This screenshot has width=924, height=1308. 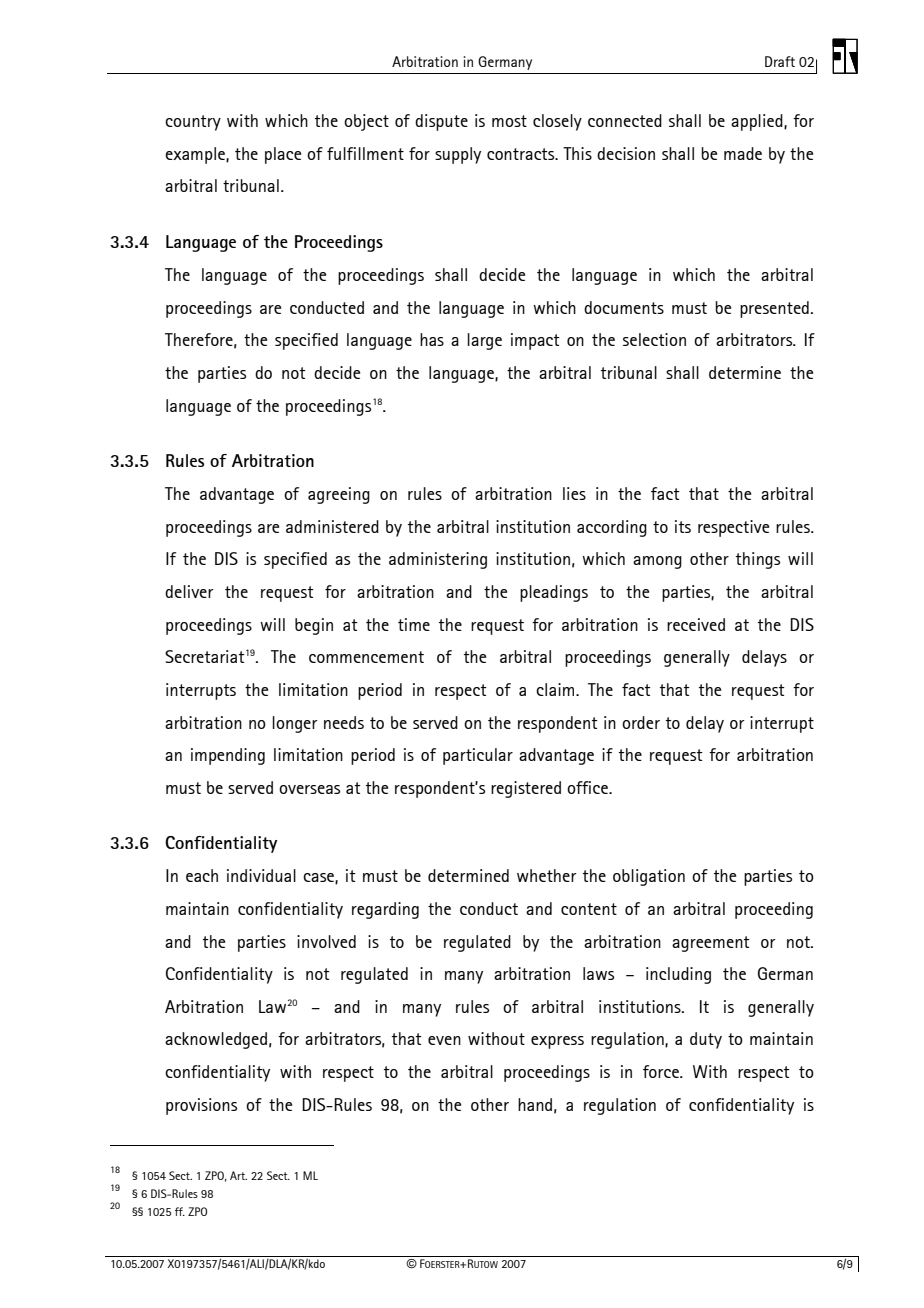 I want to click on deliver, so click(x=189, y=591).
